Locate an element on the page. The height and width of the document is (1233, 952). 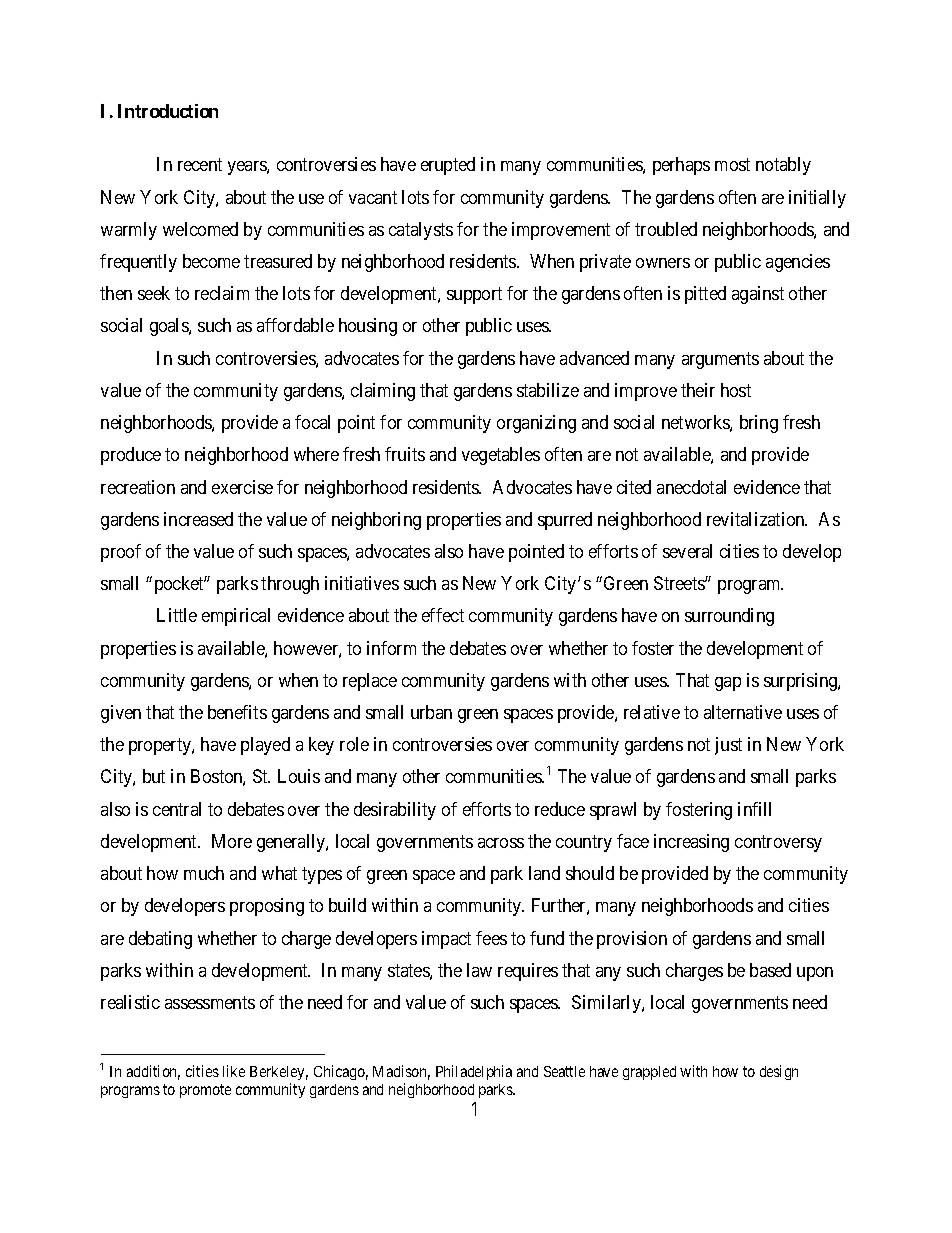
urban is located at coordinates (431, 712).
